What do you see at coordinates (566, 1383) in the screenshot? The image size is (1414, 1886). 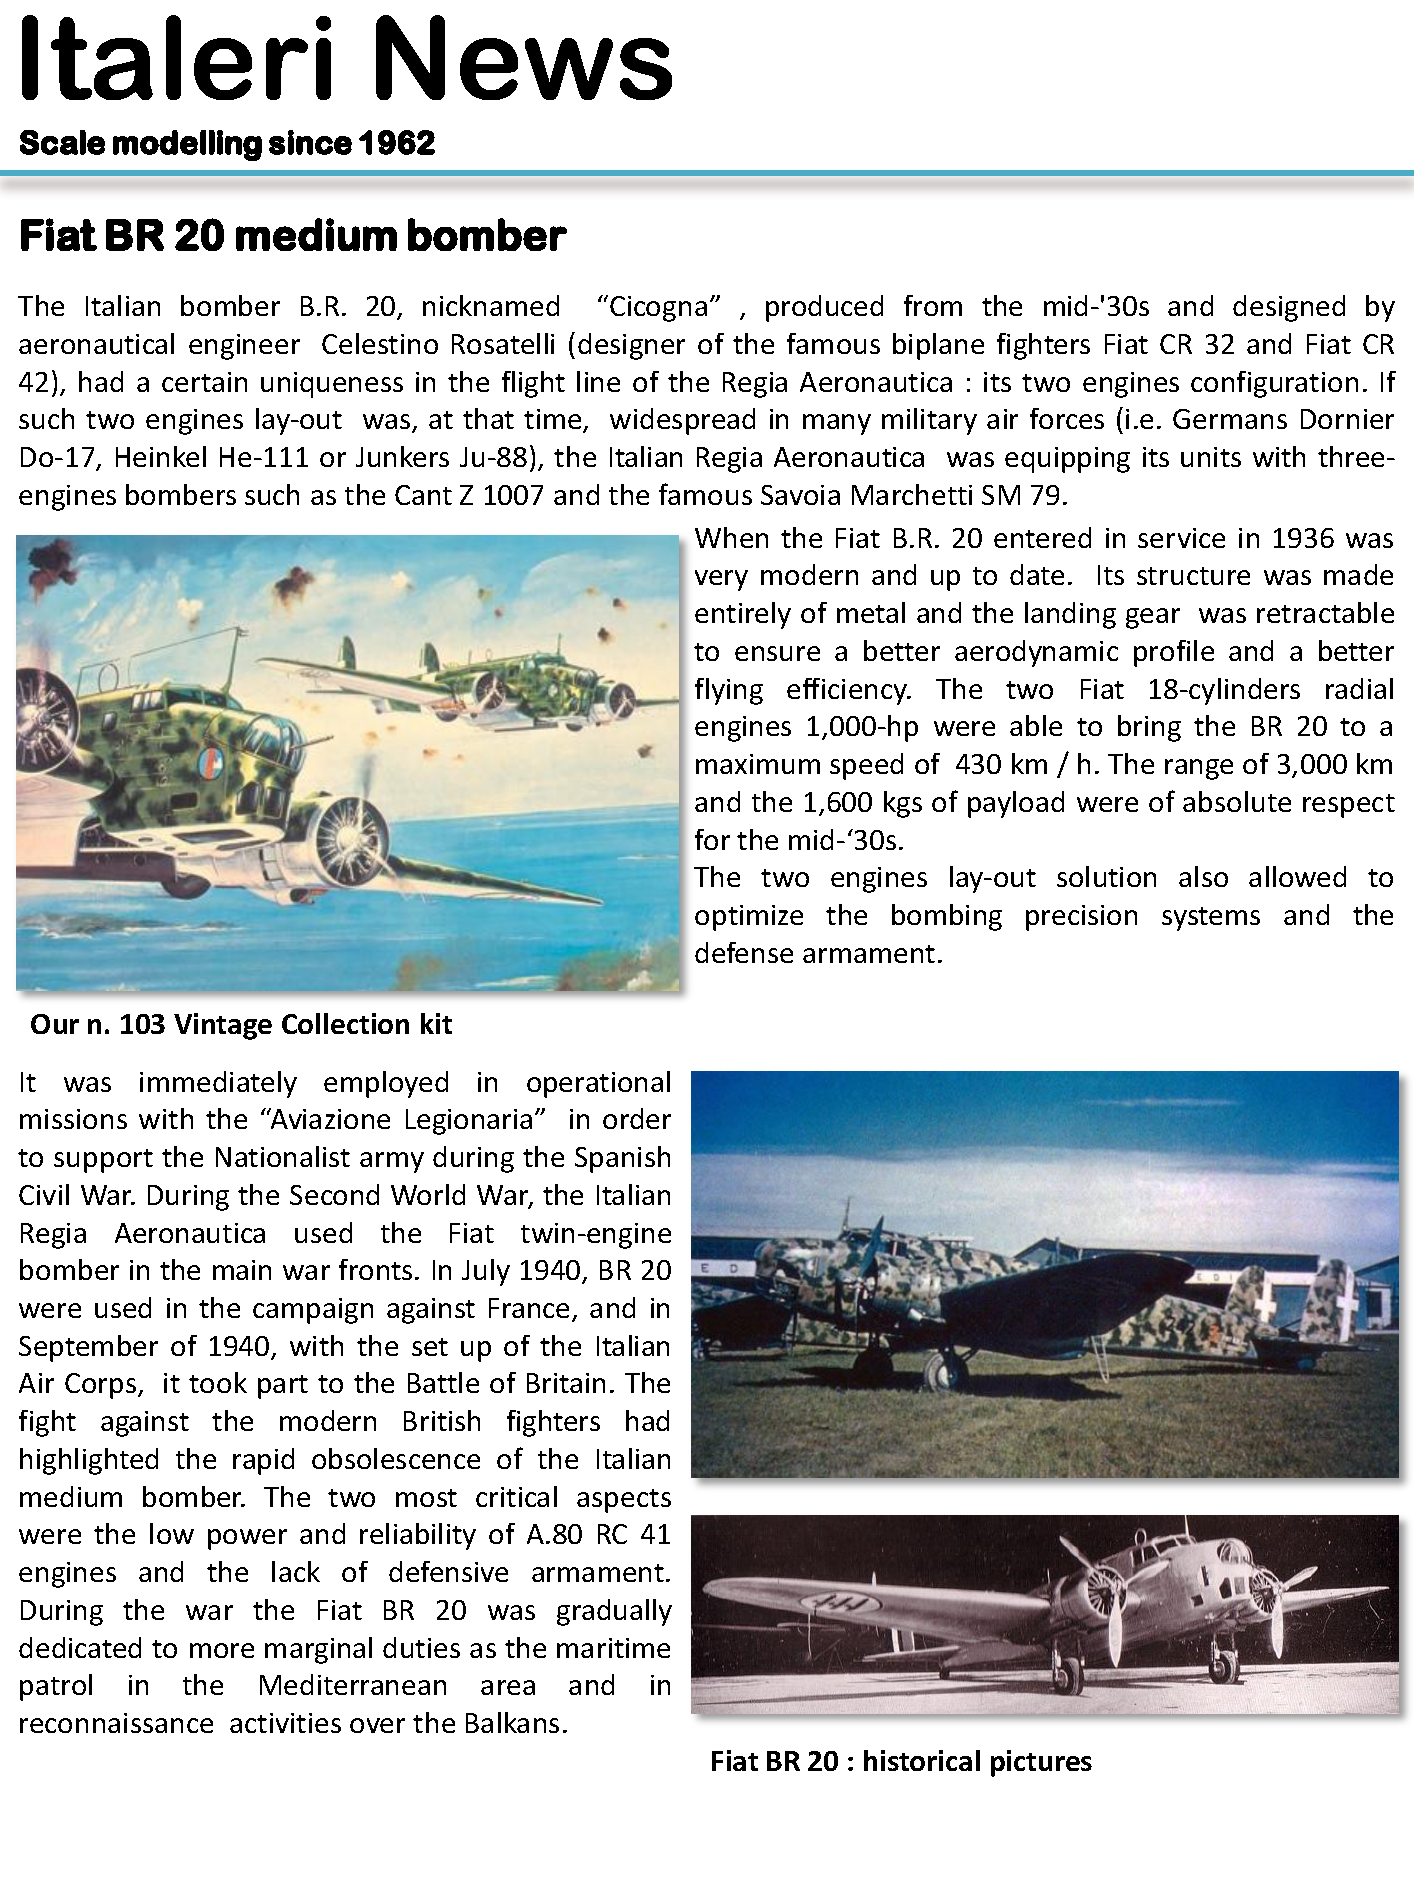 I see `Britain` at bounding box center [566, 1383].
